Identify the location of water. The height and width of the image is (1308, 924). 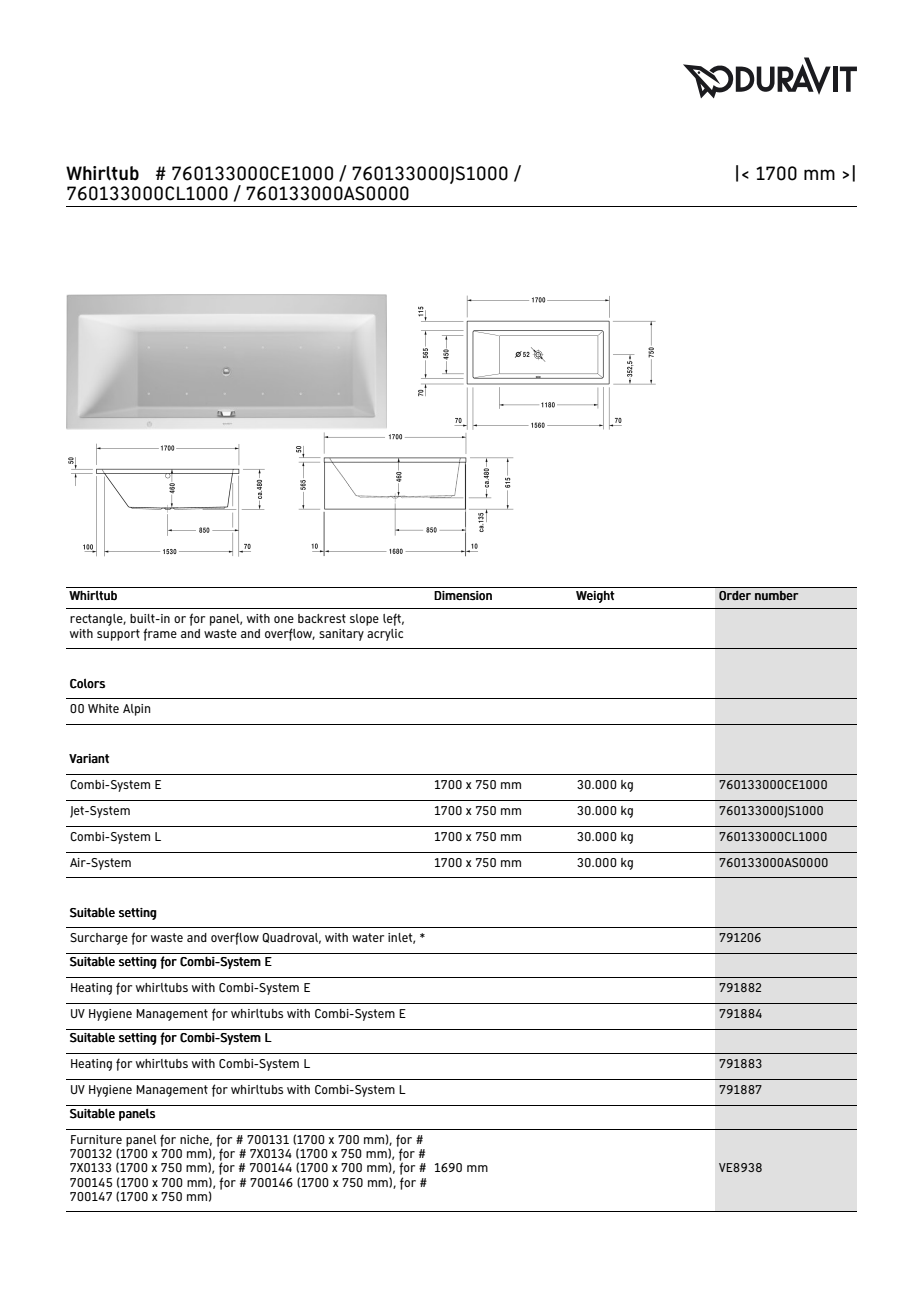
(368, 937).
